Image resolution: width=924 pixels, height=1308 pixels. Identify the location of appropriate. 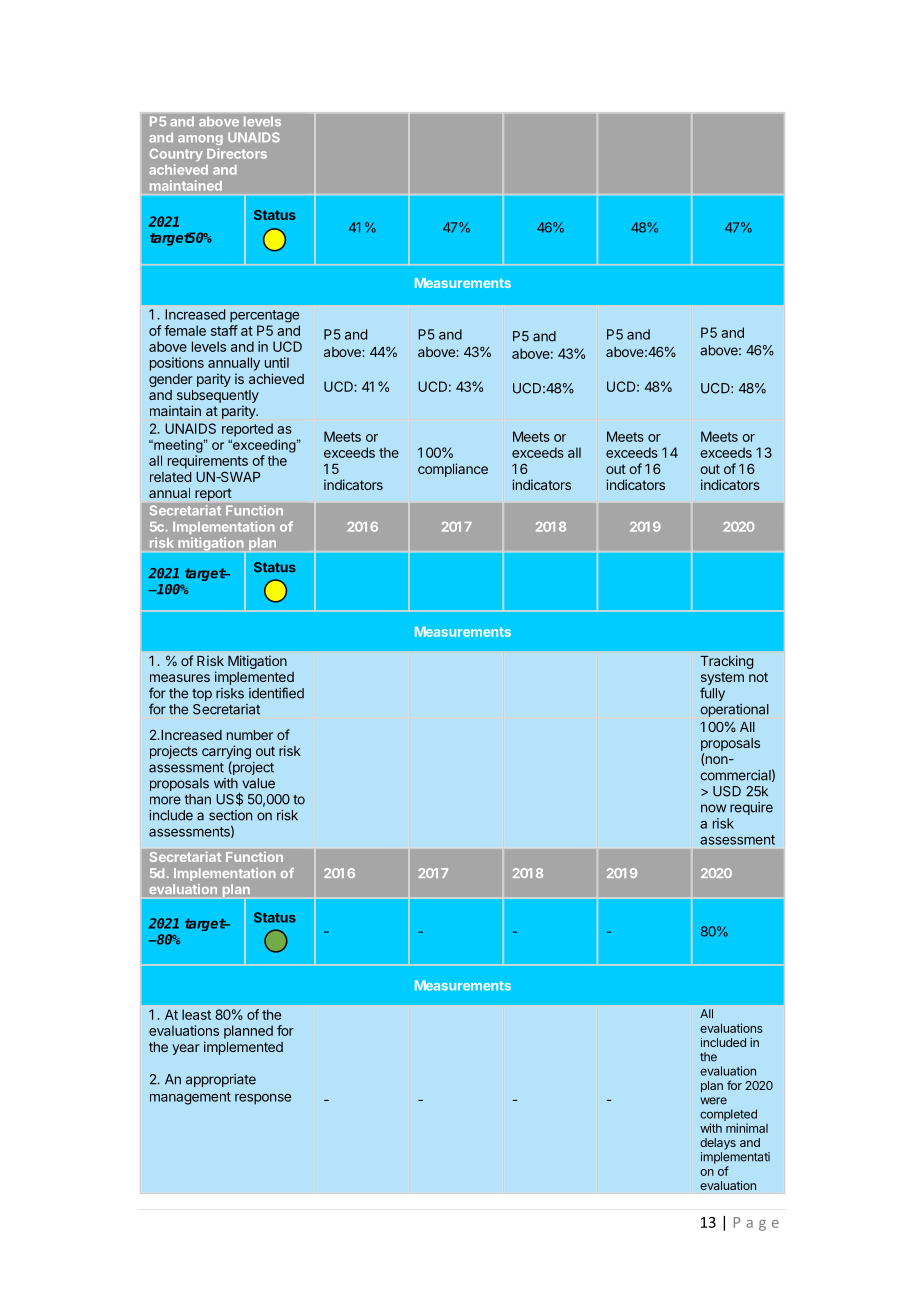
(221, 1080).
